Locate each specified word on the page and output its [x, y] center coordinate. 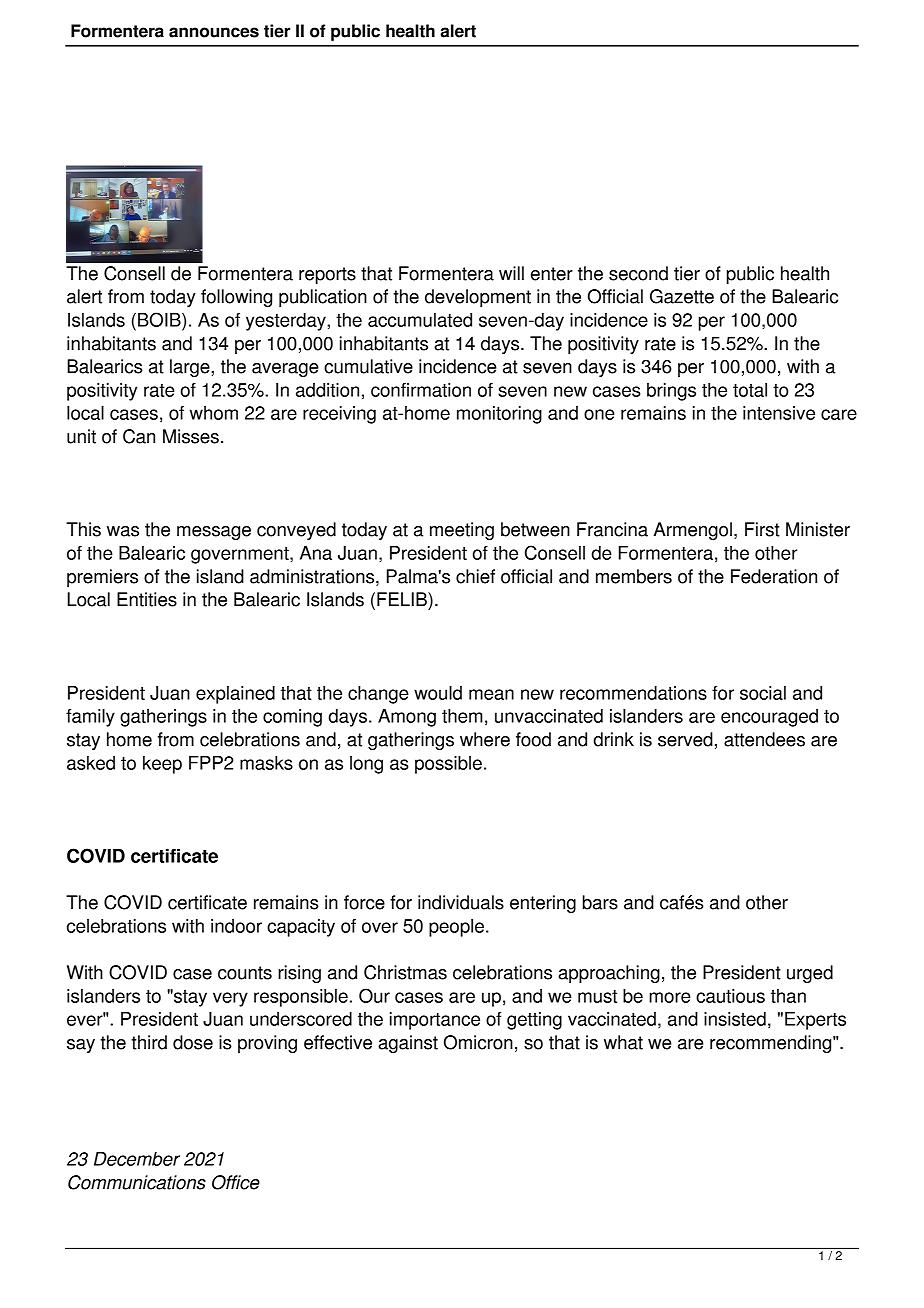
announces [214, 32]
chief [475, 576]
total [750, 390]
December [137, 1159]
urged [810, 974]
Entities [147, 599]
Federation [774, 576]
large [191, 368]
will [511, 273]
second [638, 273]
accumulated [420, 320]
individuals [461, 902]
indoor [236, 926]
